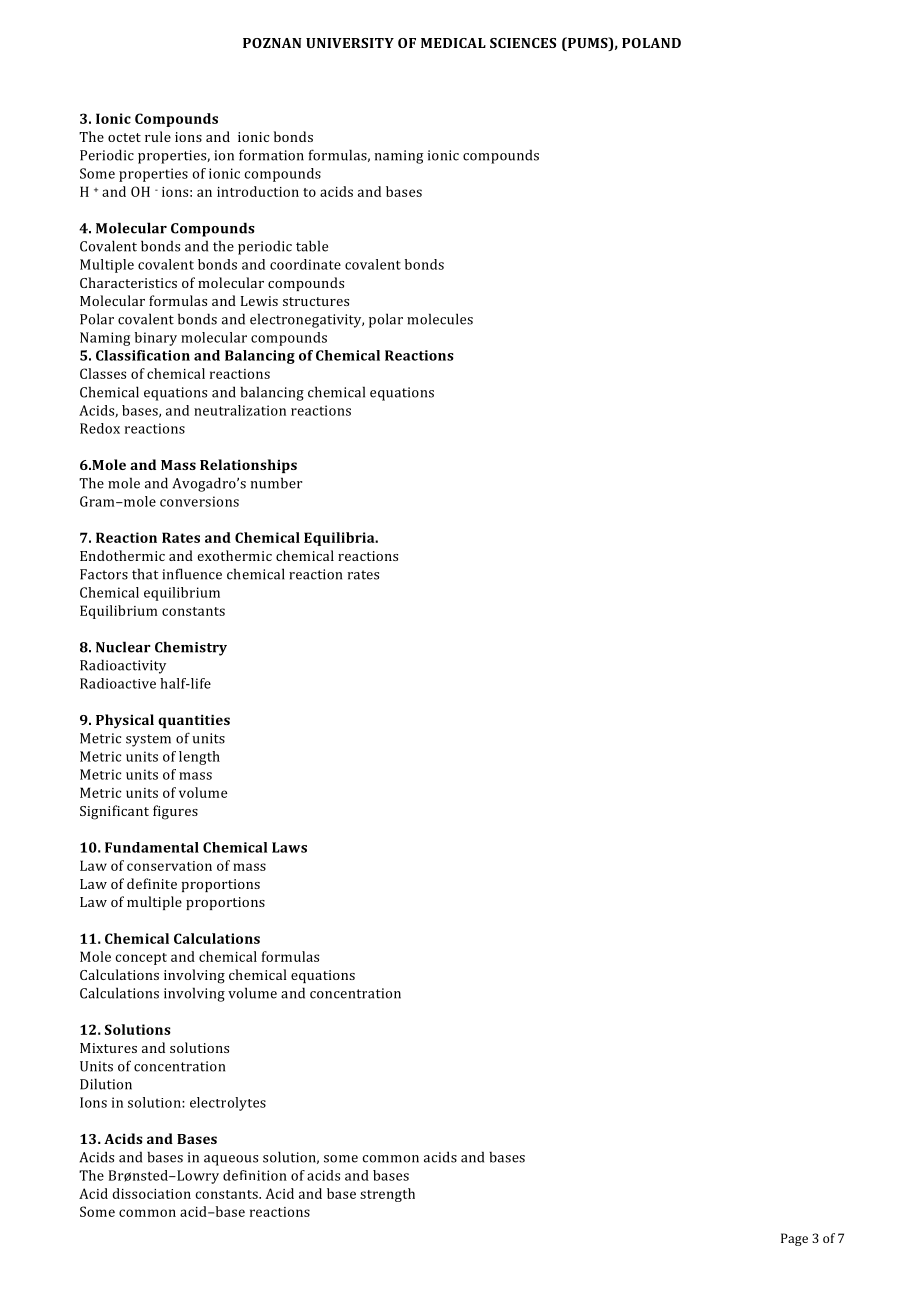  Describe the element at coordinates (276, 483) in the image. I see `number` at that location.
